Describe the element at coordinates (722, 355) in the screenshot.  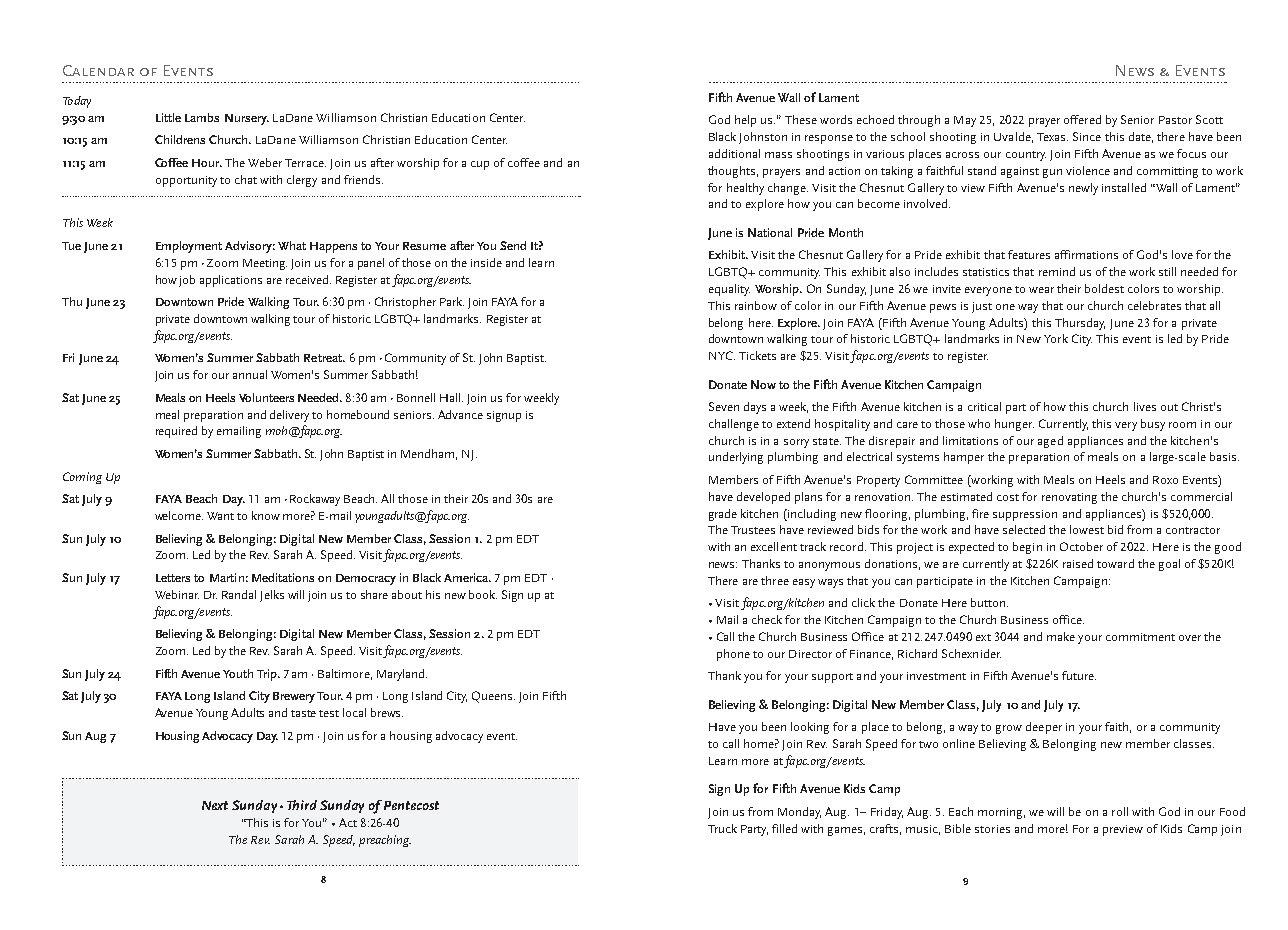
I see `NYC` at that location.
